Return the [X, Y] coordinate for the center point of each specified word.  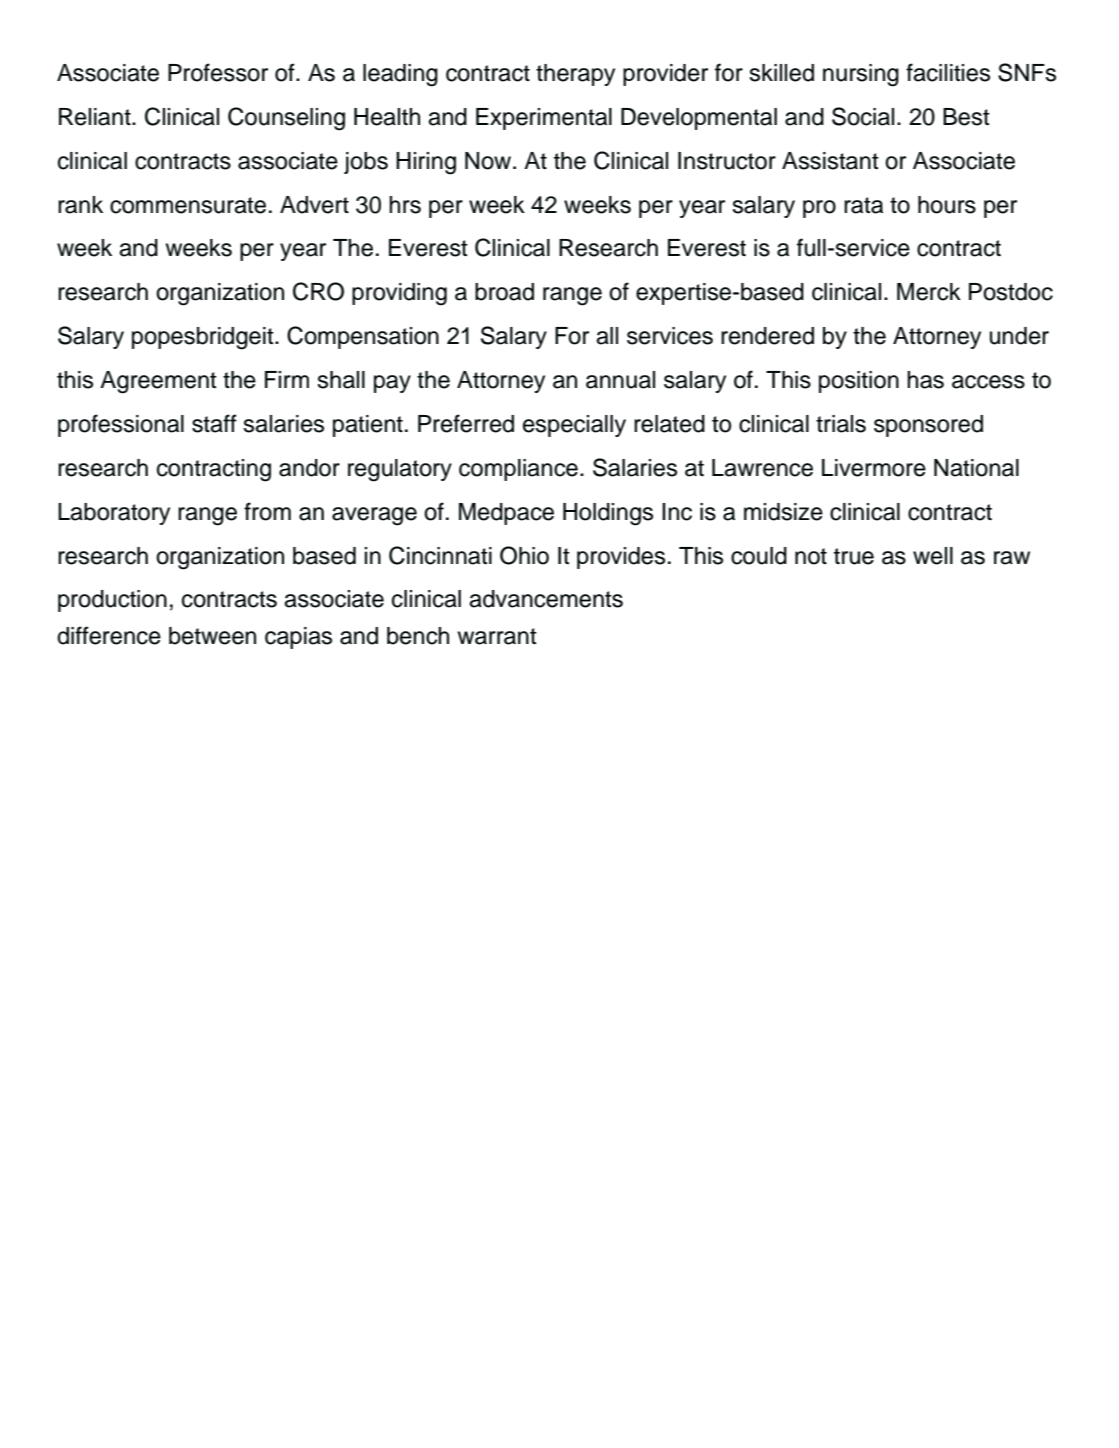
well [933, 556]
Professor [218, 72]
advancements [546, 599]
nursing [861, 75]
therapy [575, 75]
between [212, 636]
